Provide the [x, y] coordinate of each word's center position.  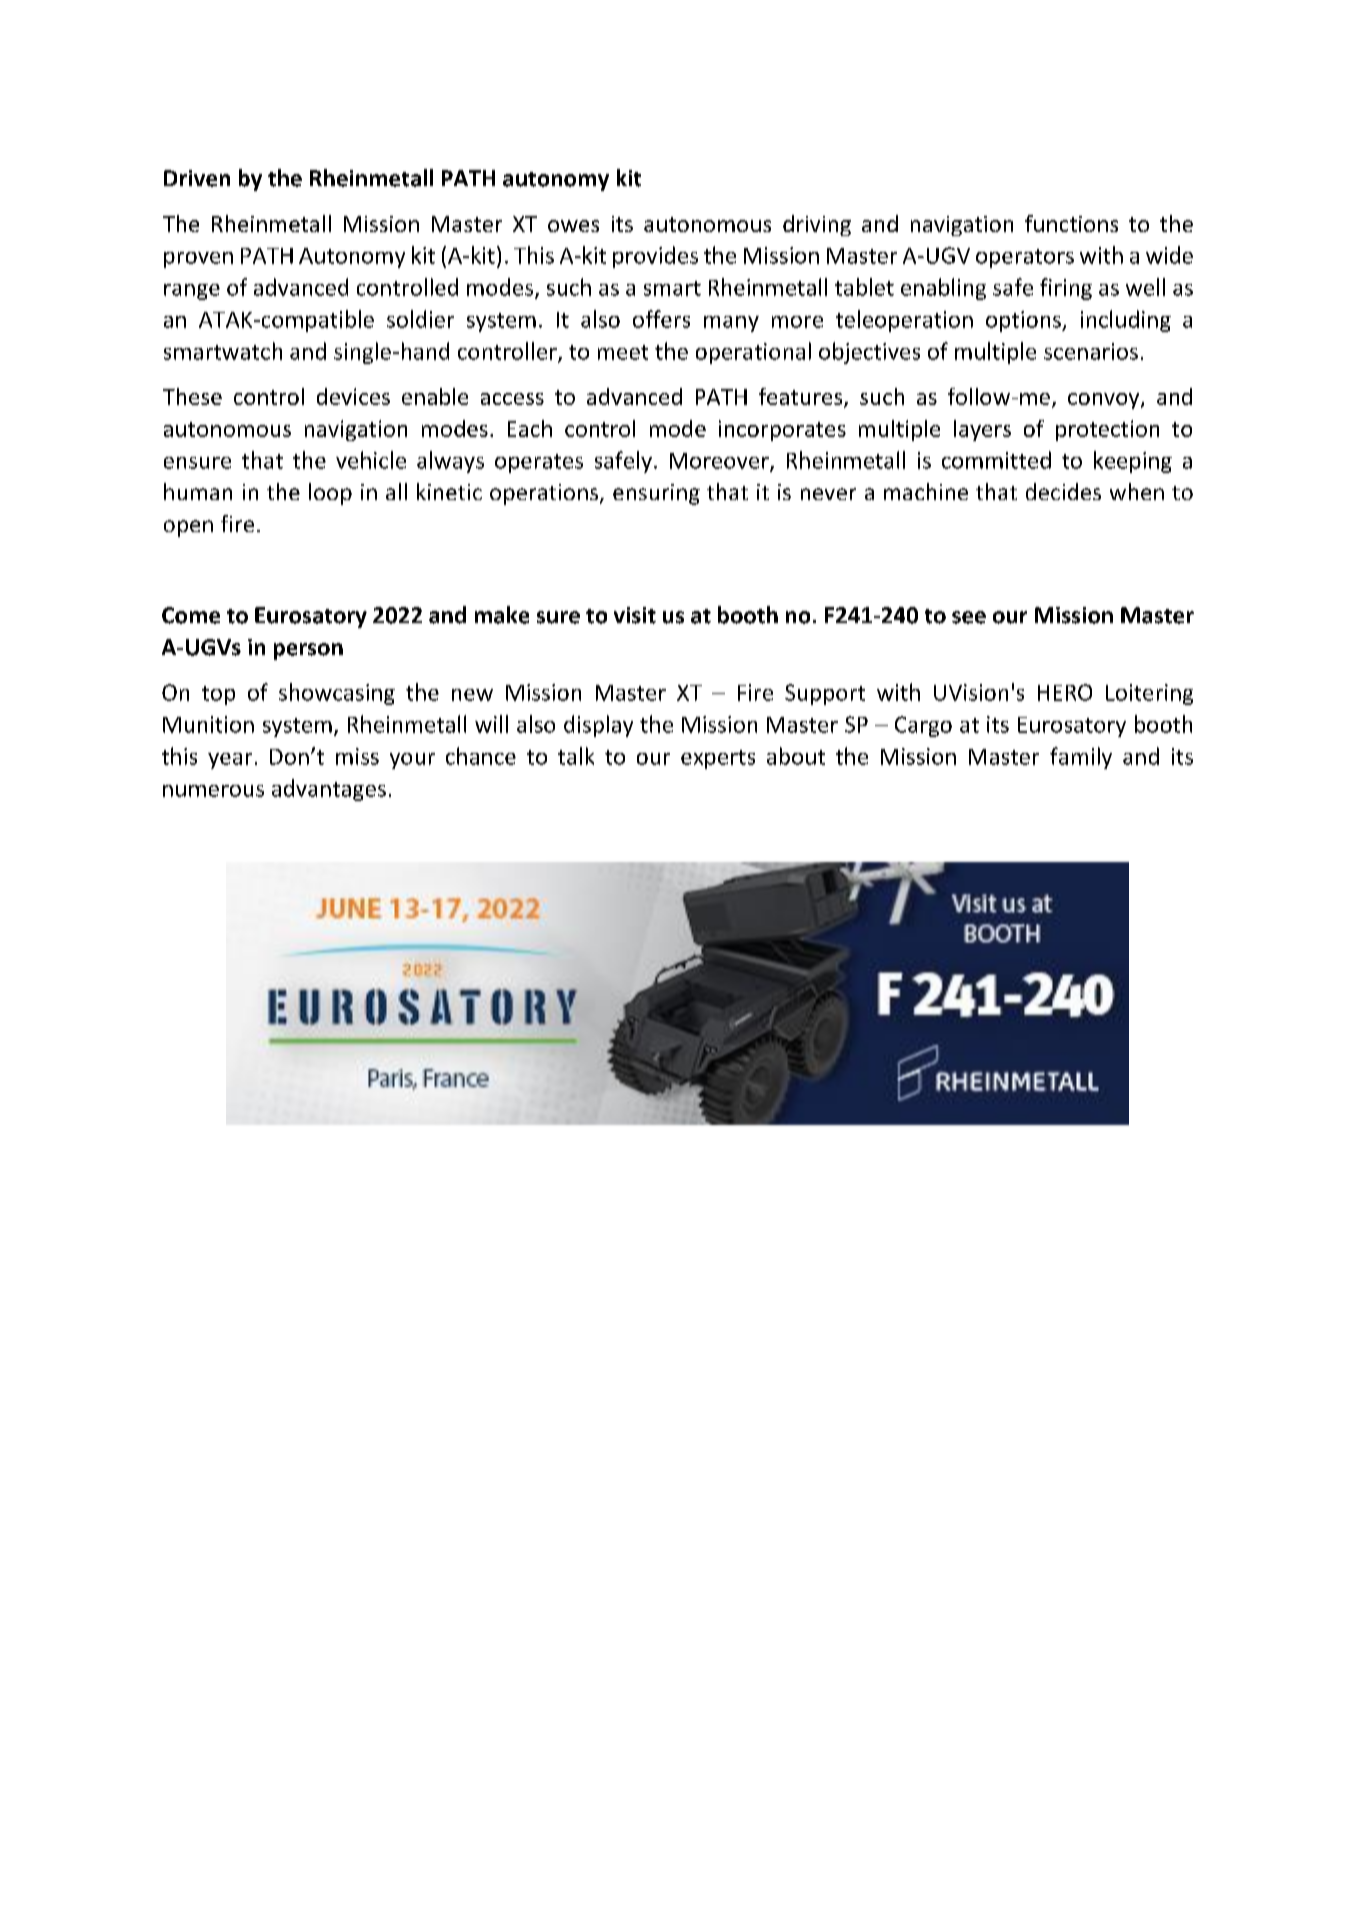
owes [573, 226]
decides [1063, 491]
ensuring [656, 494]
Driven [197, 178]
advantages [329, 790]
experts [718, 759]
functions [1071, 223]
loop [330, 494]
